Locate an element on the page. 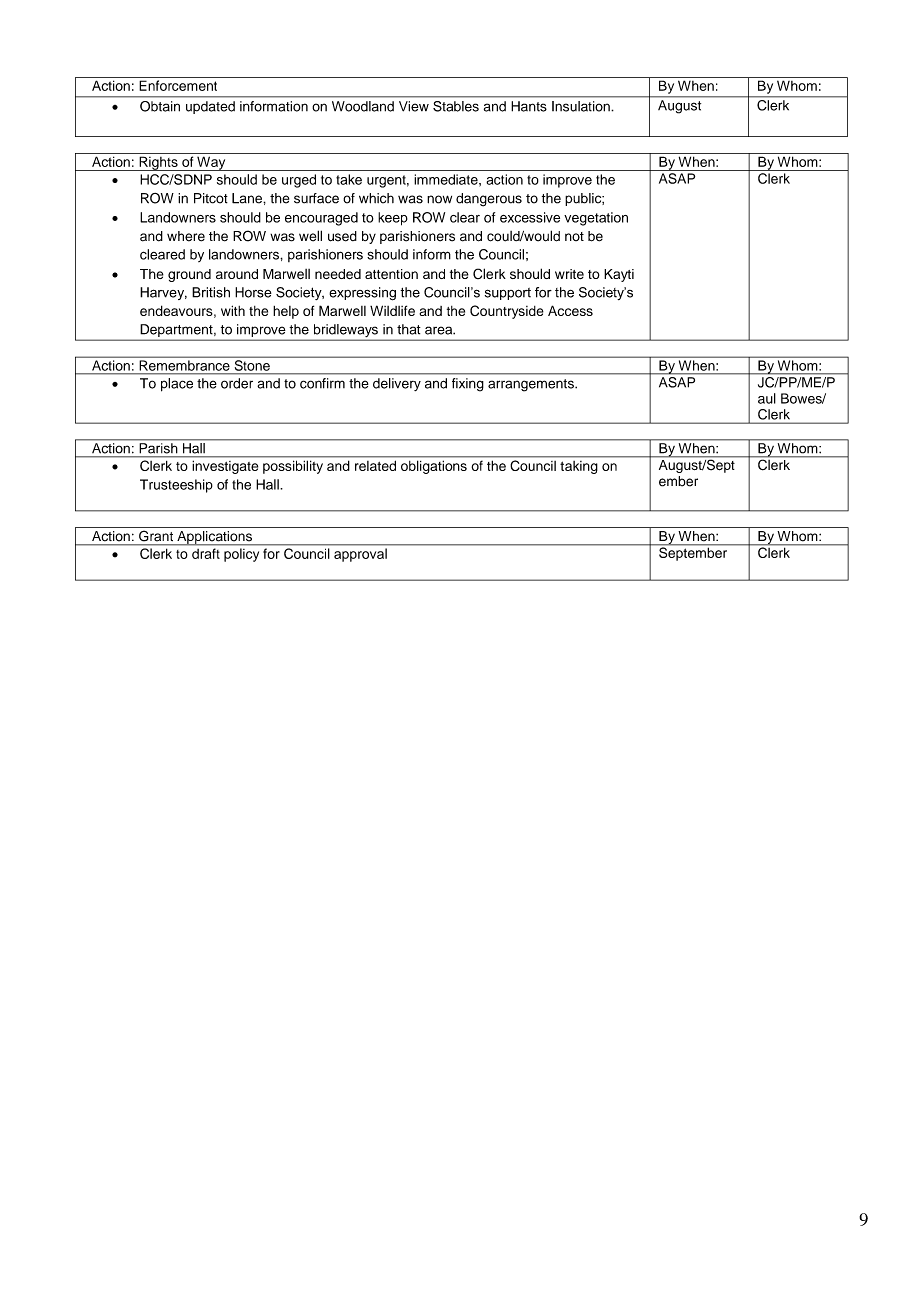 The height and width of the page is (1307, 924). Applications is located at coordinates (214, 538).
